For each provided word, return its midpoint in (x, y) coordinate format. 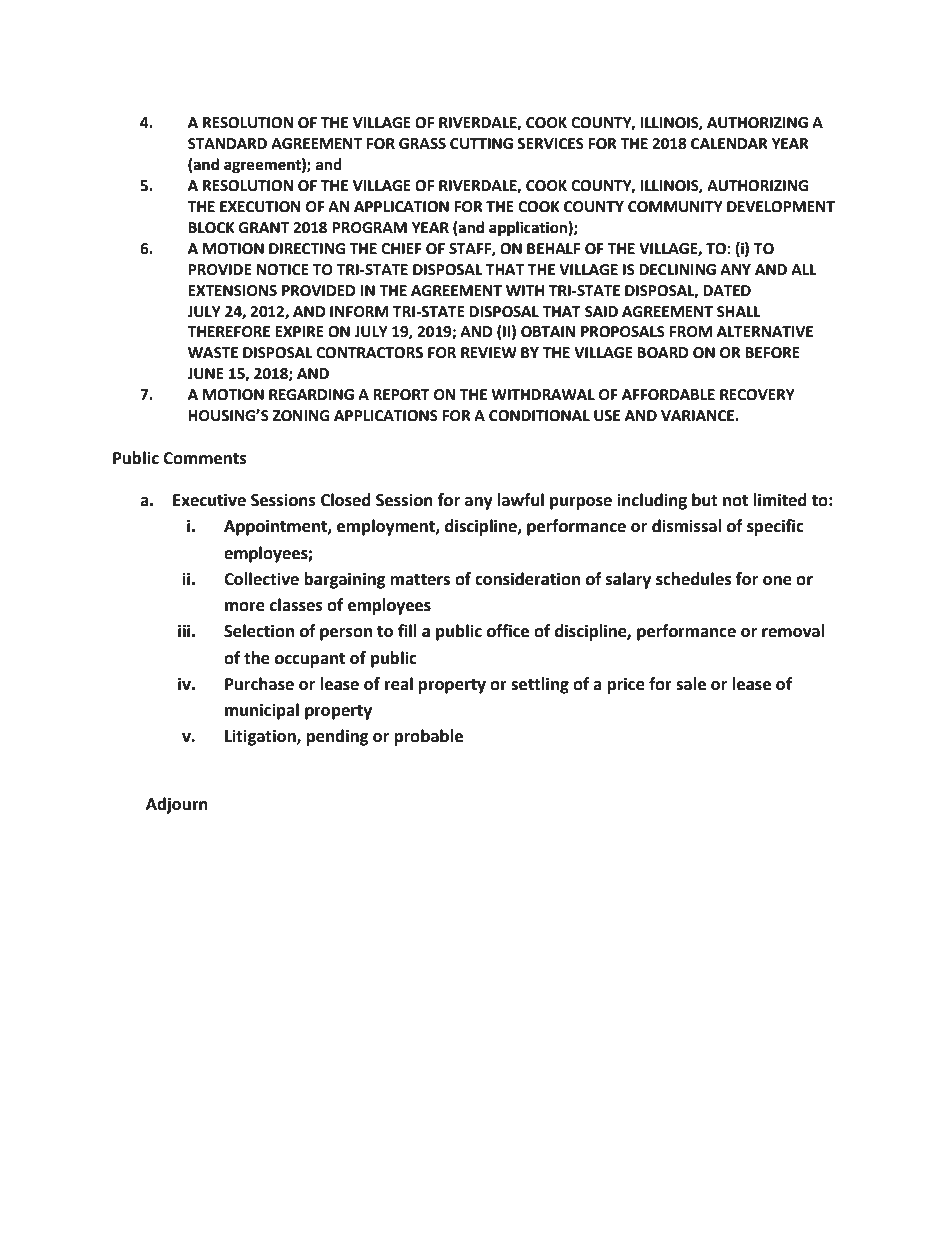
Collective (261, 579)
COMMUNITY (675, 207)
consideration (527, 579)
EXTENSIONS (232, 291)
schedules (694, 579)
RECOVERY (757, 395)
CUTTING (481, 144)
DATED (727, 290)
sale (691, 684)
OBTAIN (548, 332)
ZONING (301, 416)
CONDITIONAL (539, 416)
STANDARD (227, 144)
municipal (262, 711)
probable (428, 737)
